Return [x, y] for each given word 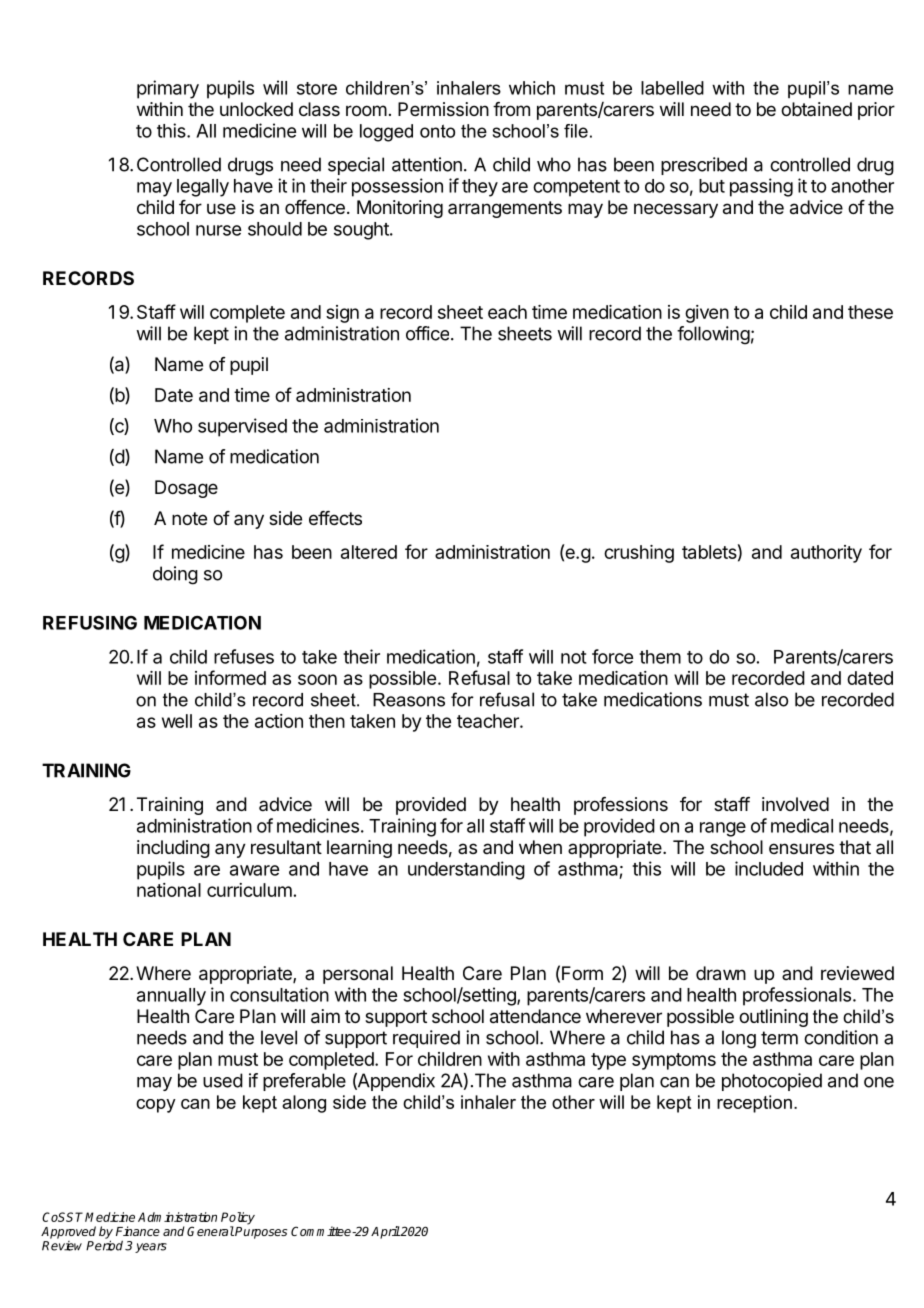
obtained [816, 109]
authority [826, 554]
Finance [138, 1231]
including [173, 849]
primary [168, 89]
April [385, 1232]
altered [369, 552]
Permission [443, 109]
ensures [801, 848]
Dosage [186, 489]
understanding [466, 870]
